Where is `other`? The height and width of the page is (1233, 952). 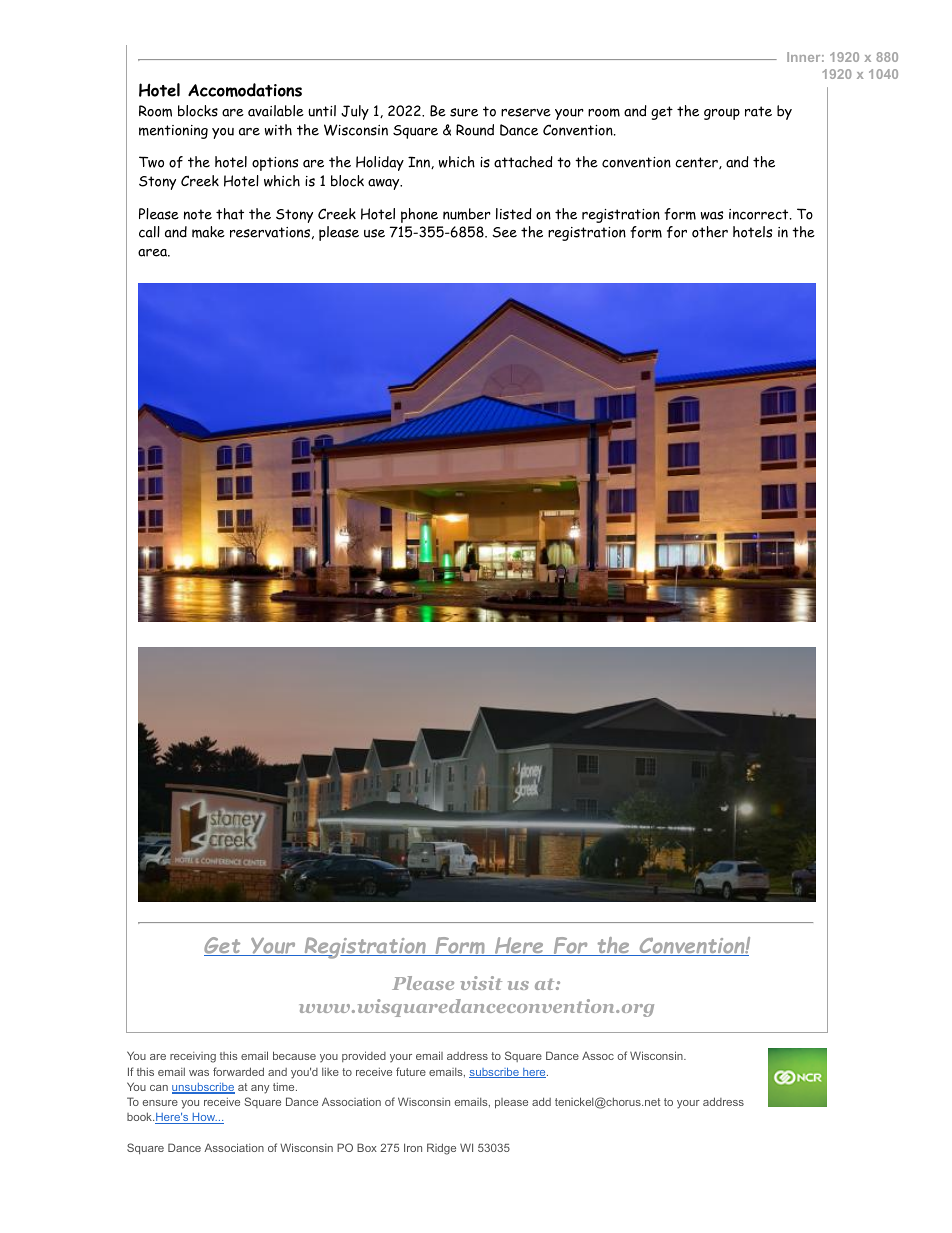
other is located at coordinates (710, 232).
